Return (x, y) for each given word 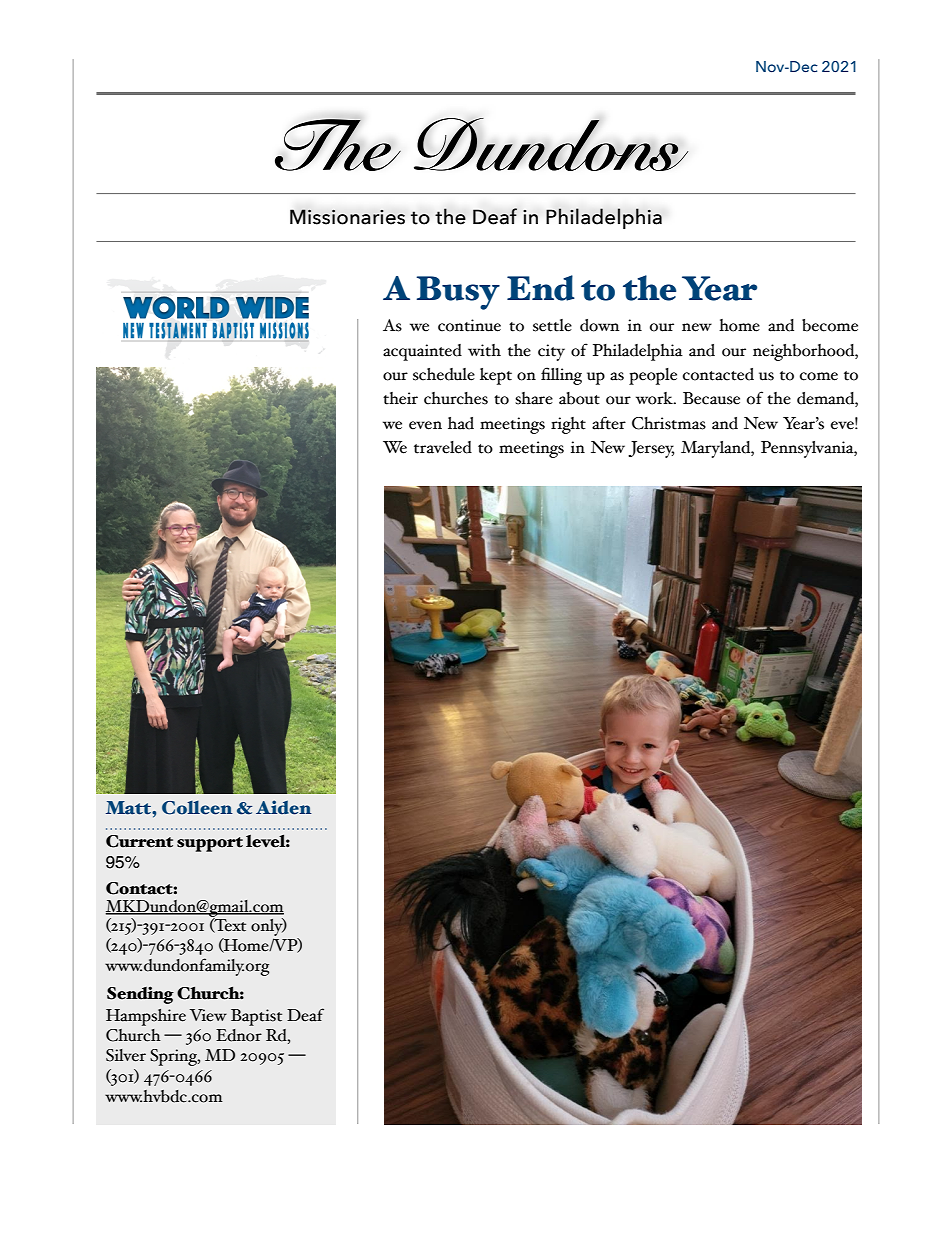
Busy (458, 293)
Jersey (651, 449)
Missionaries (347, 217)
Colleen (197, 808)
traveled (443, 447)
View (208, 1015)
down (599, 325)
